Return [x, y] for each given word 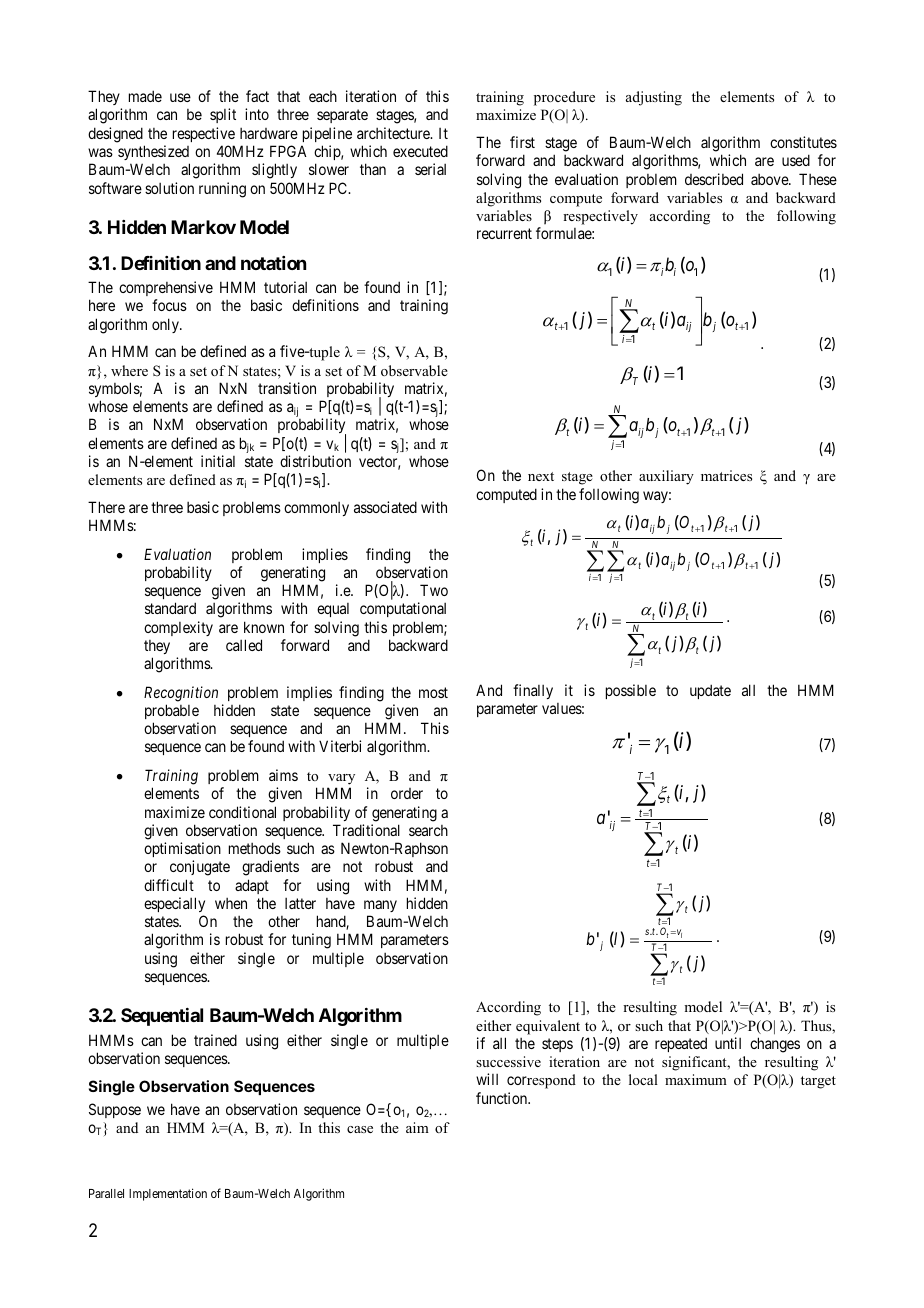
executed [420, 151]
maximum [696, 1079]
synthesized [153, 152]
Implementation [168, 1194]
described [714, 179]
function [503, 1098]
